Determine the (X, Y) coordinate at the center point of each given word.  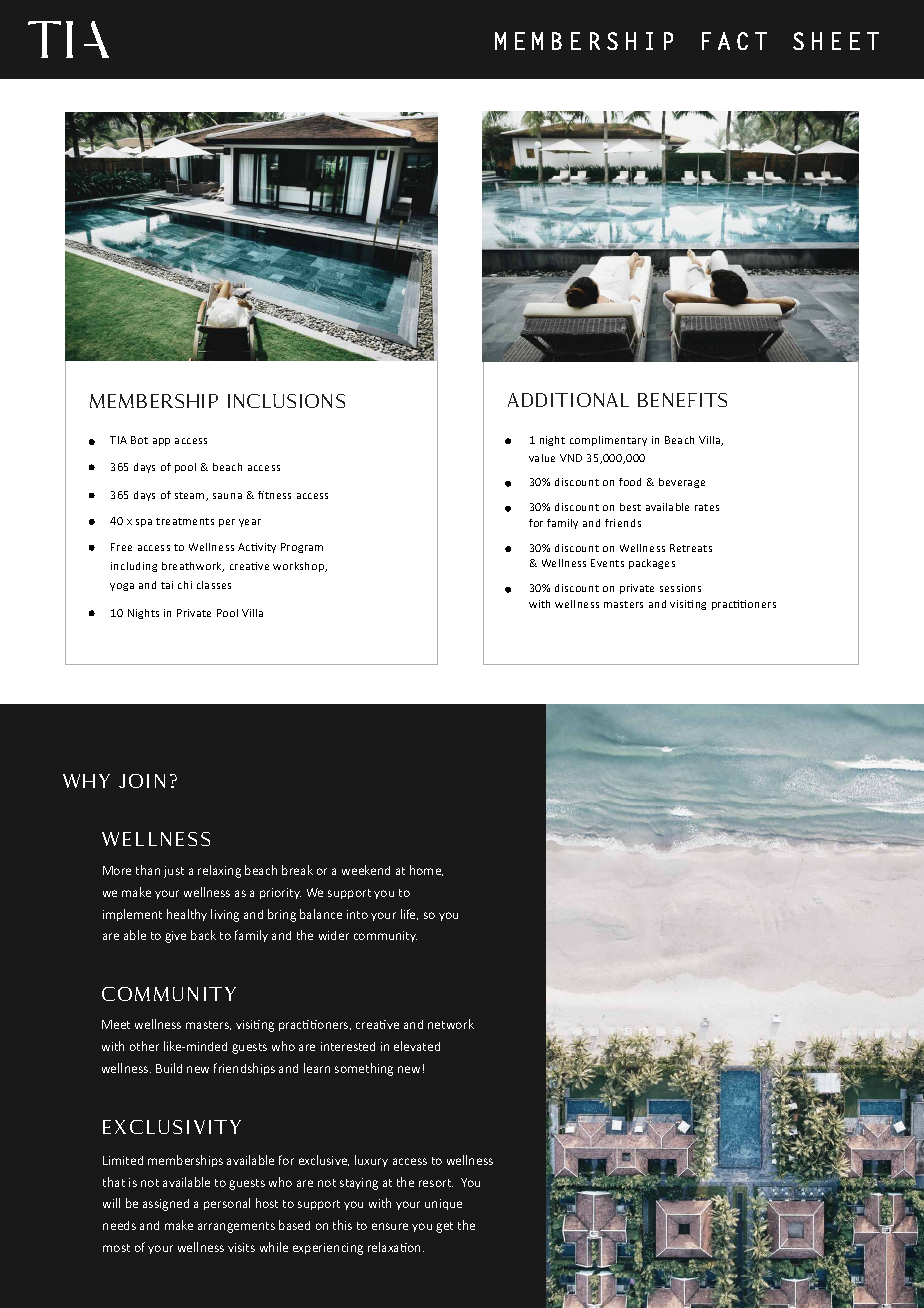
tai (167, 585)
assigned (166, 1205)
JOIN (142, 781)
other (144, 1046)
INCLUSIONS (286, 401)
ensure (390, 1226)
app (161, 442)
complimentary (608, 441)
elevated (417, 1046)
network (451, 1024)
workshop (300, 567)
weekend (366, 870)
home (426, 870)
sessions (680, 588)
